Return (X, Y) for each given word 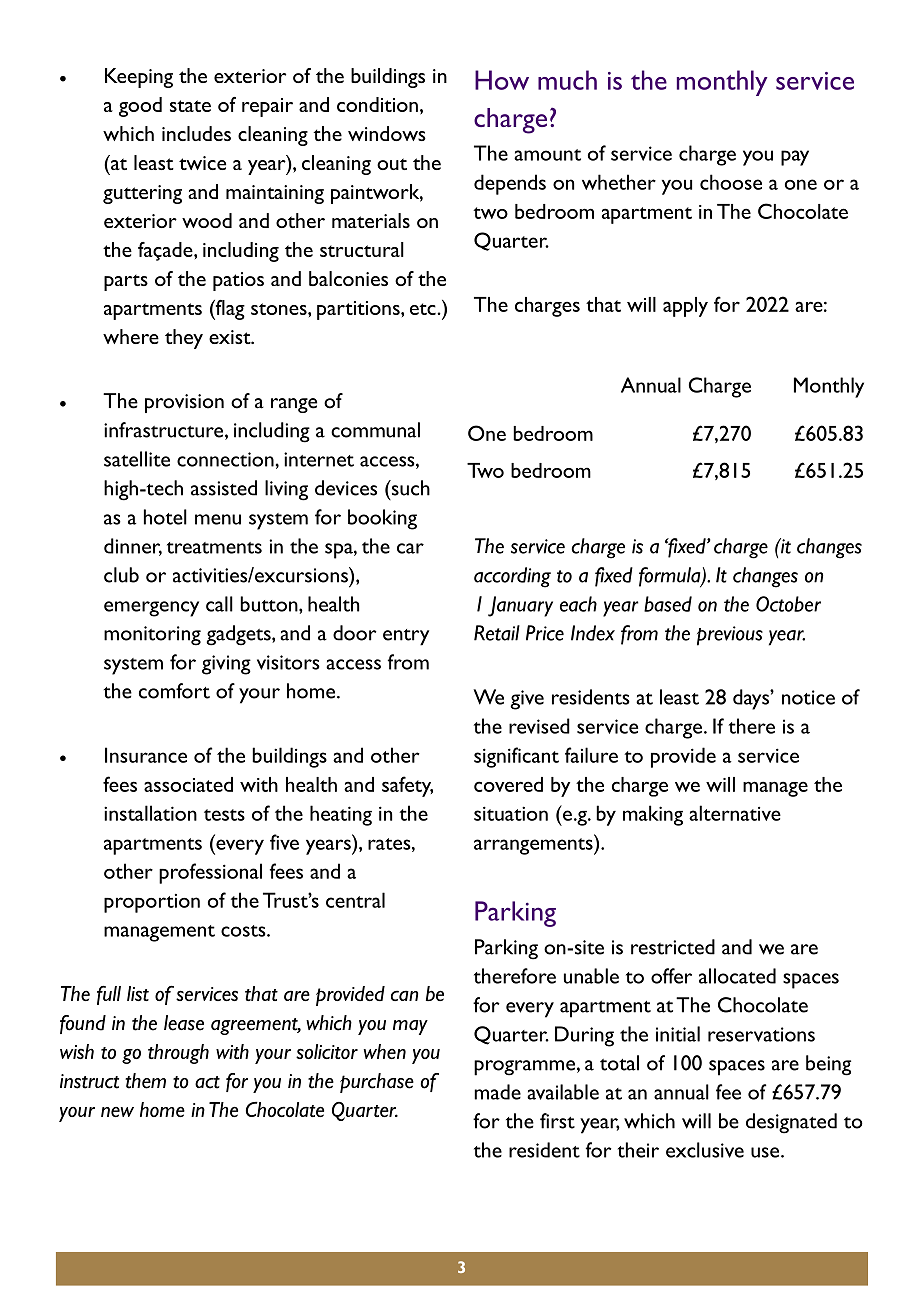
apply (685, 307)
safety (407, 786)
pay (795, 158)
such (409, 488)
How (502, 80)
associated (188, 784)
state (190, 106)
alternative (735, 813)
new (117, 1112)
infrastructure (165, 431)
